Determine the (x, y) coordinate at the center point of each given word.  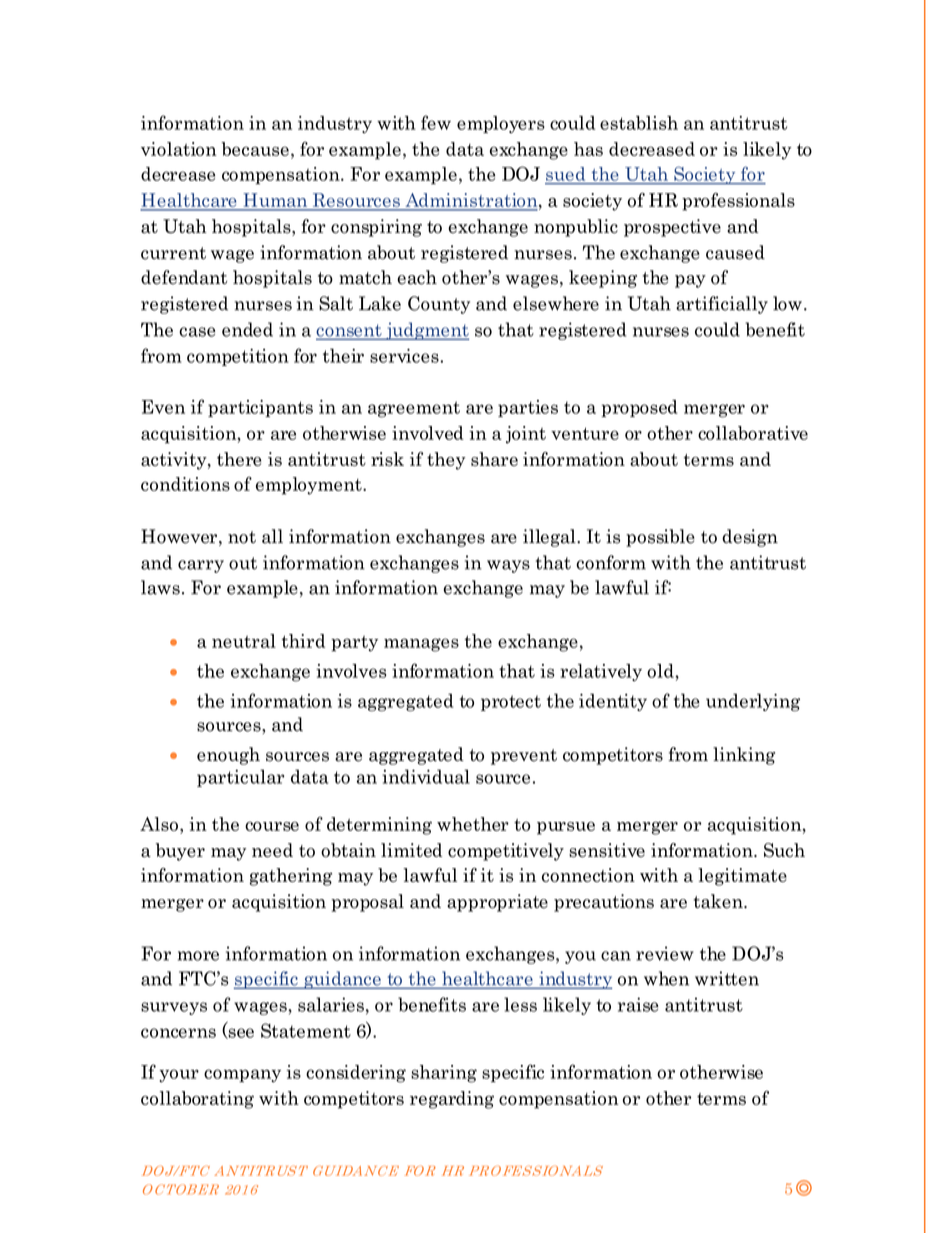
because (255, 149)
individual (426, 776)
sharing (444, 1074)
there (239, 459)
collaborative (753, 433)
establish (639, 123)
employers (501, 124)
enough (228, 756)
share (494, 459)
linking (744, 756)
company (242, 1076)
